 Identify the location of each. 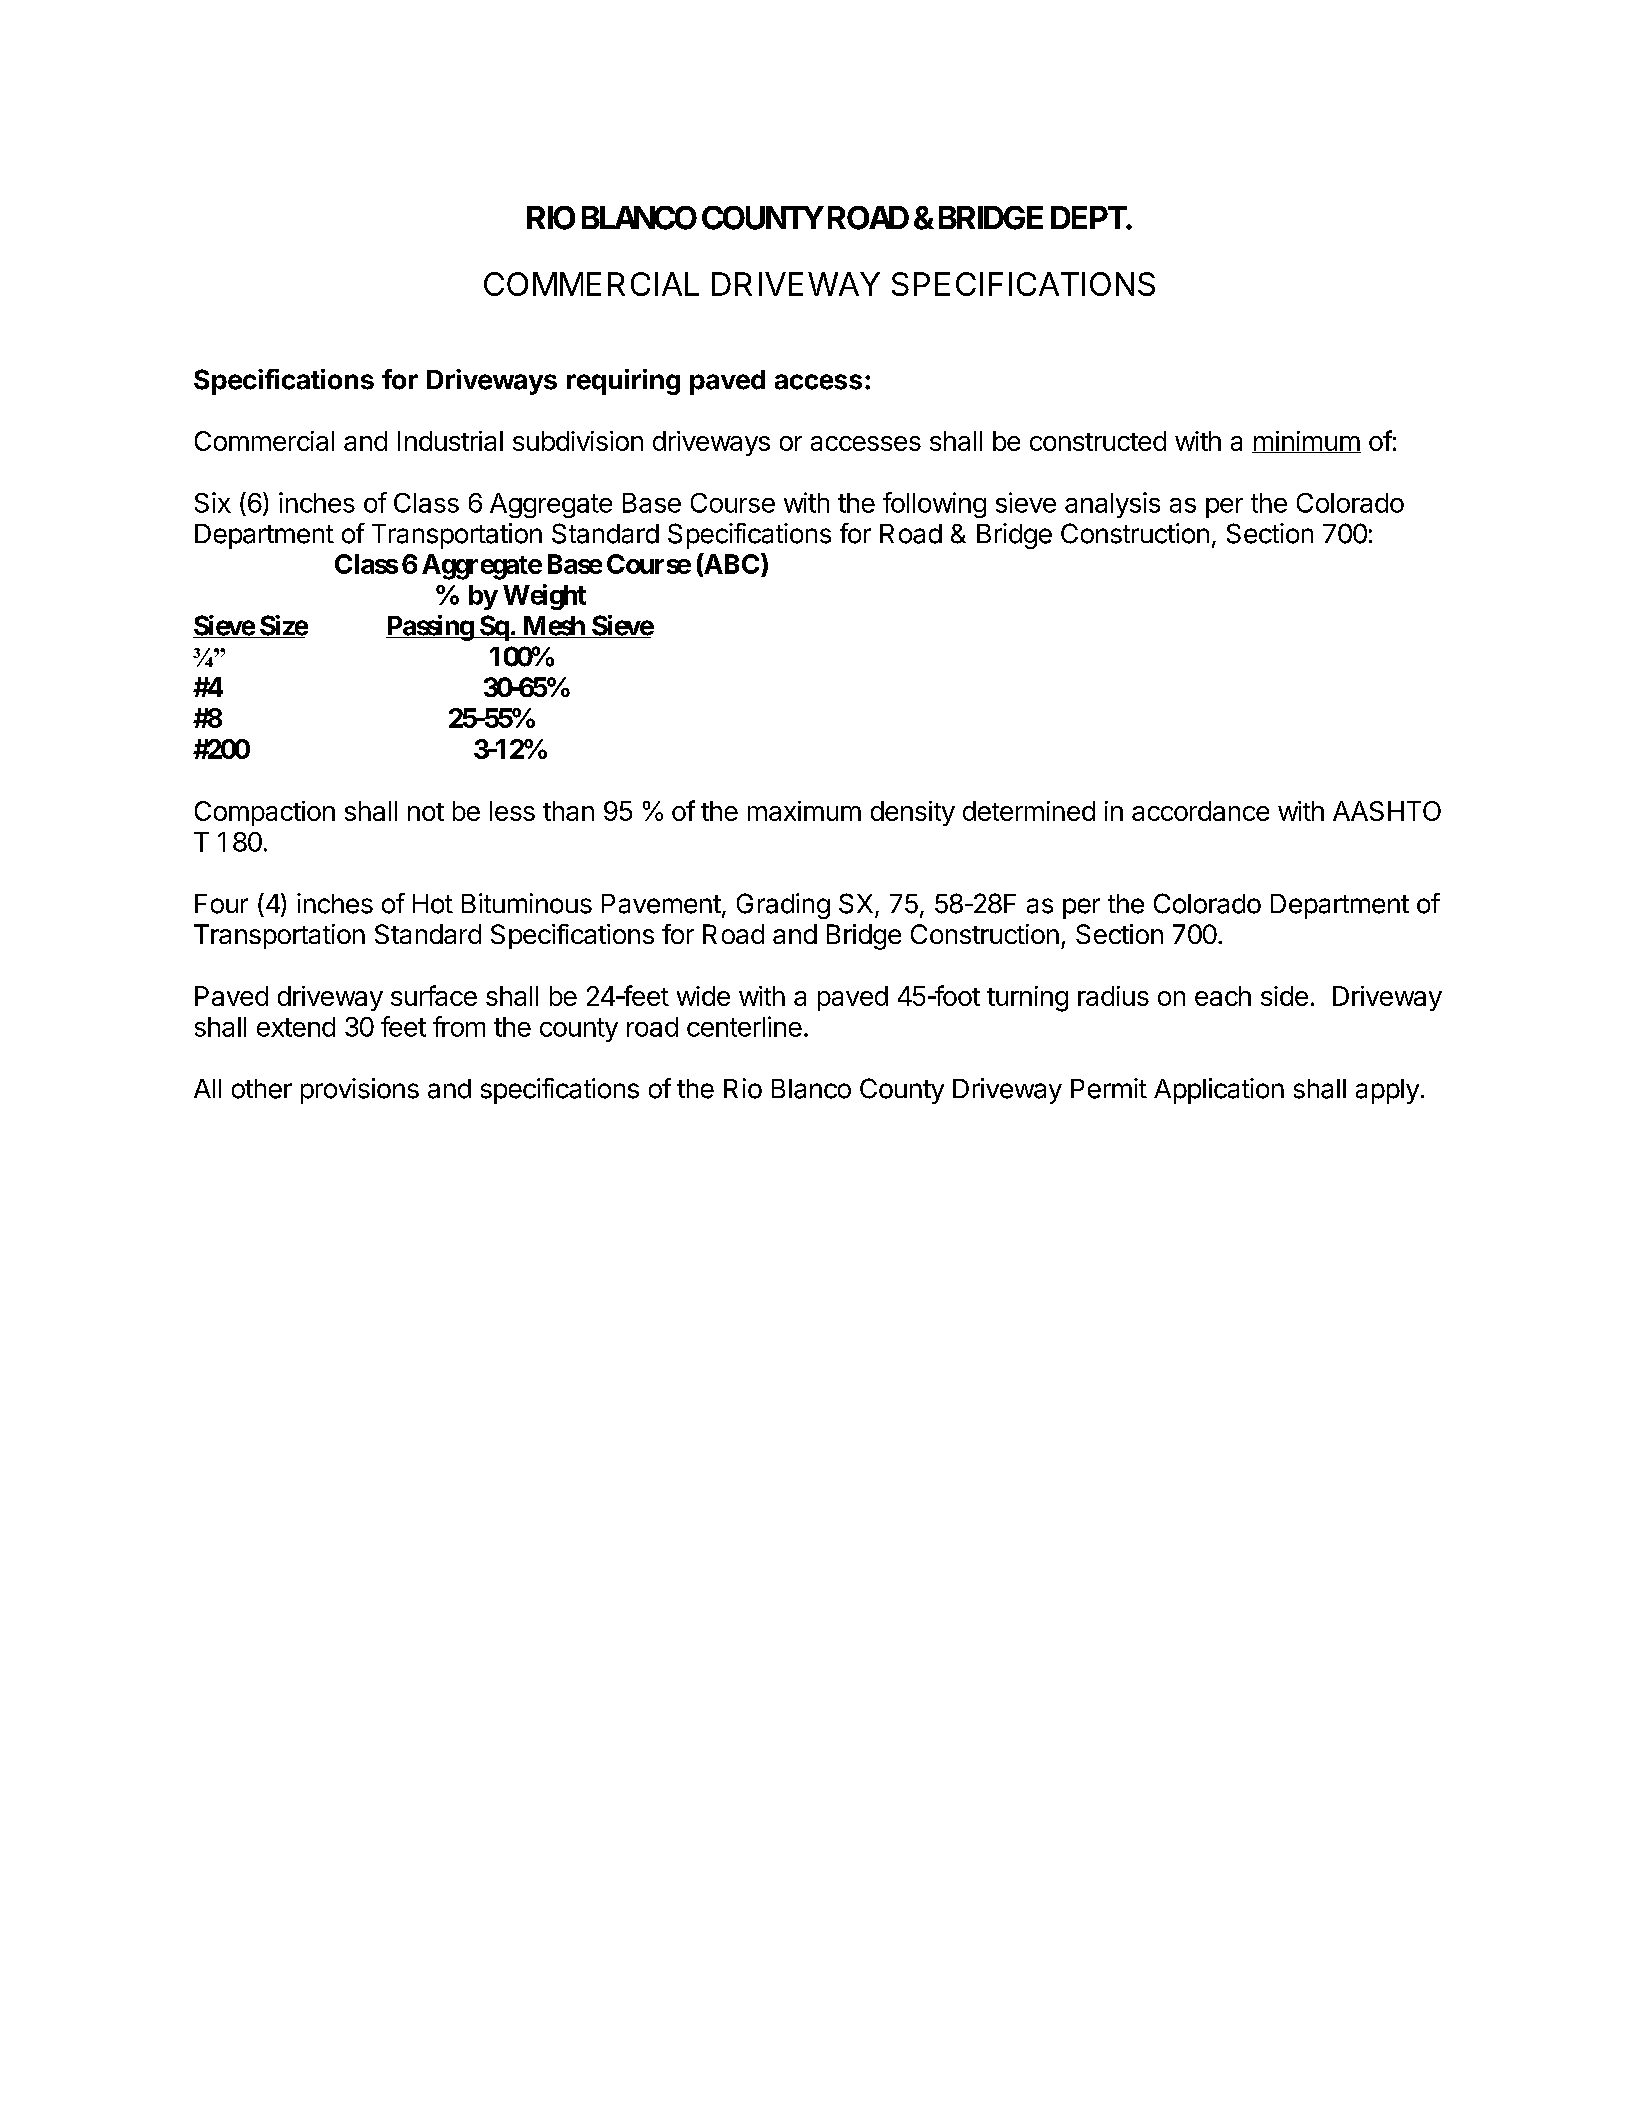
(1223, 996).
